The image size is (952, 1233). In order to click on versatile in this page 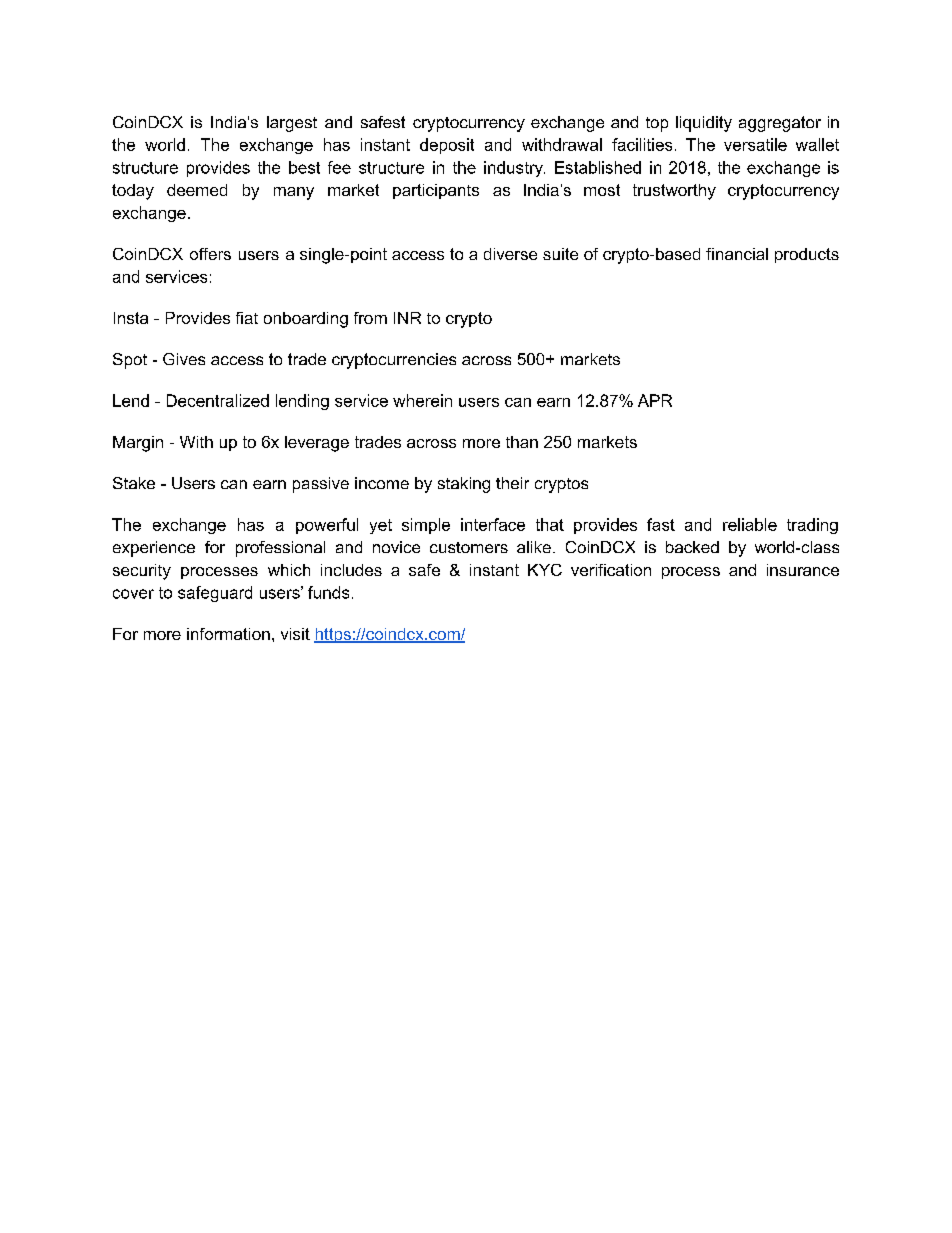, I will do `click(755, 144)`.
